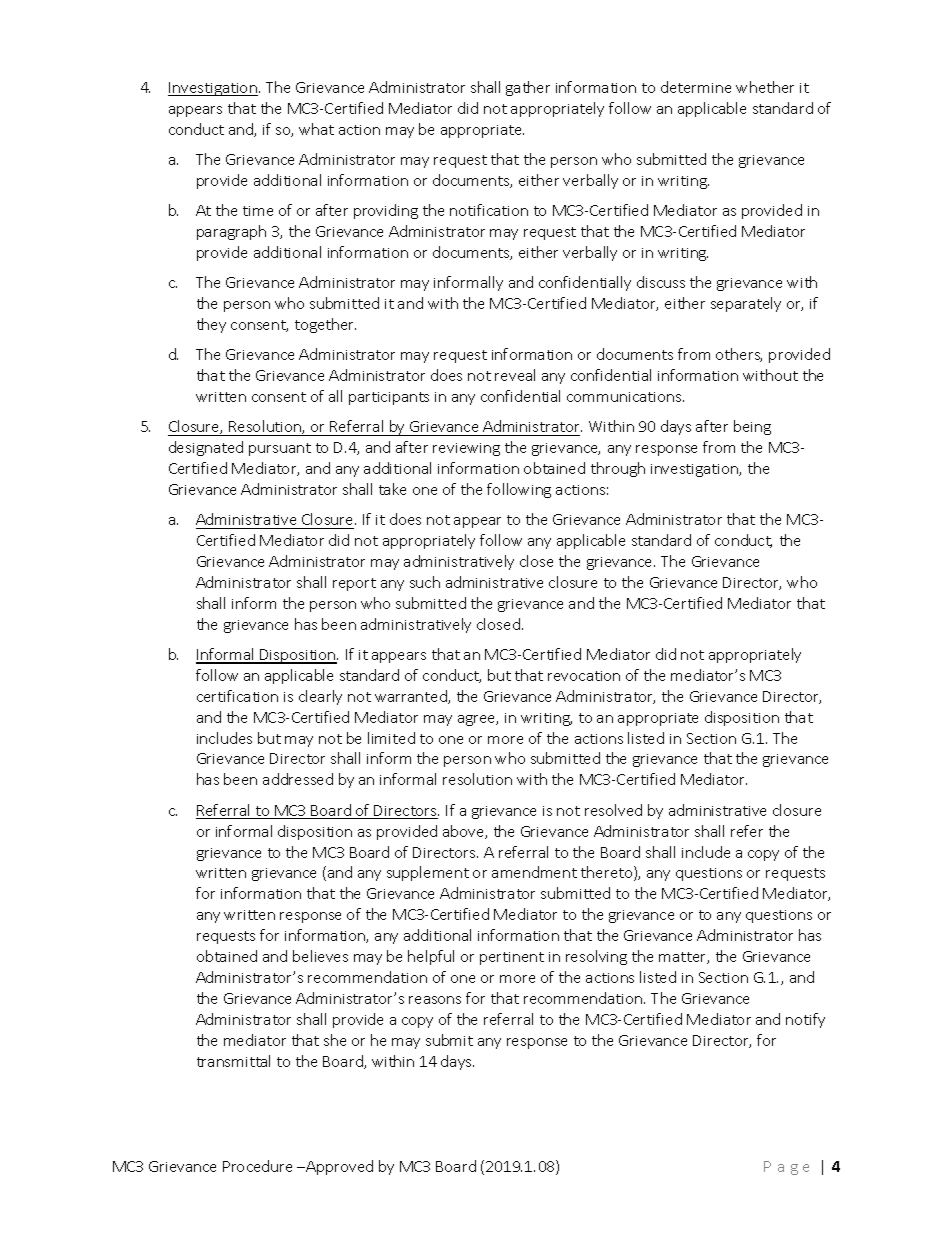 Image resolution: width=952 pixels, height=1233 pixels. I want to click on being, so click(752, 427).
